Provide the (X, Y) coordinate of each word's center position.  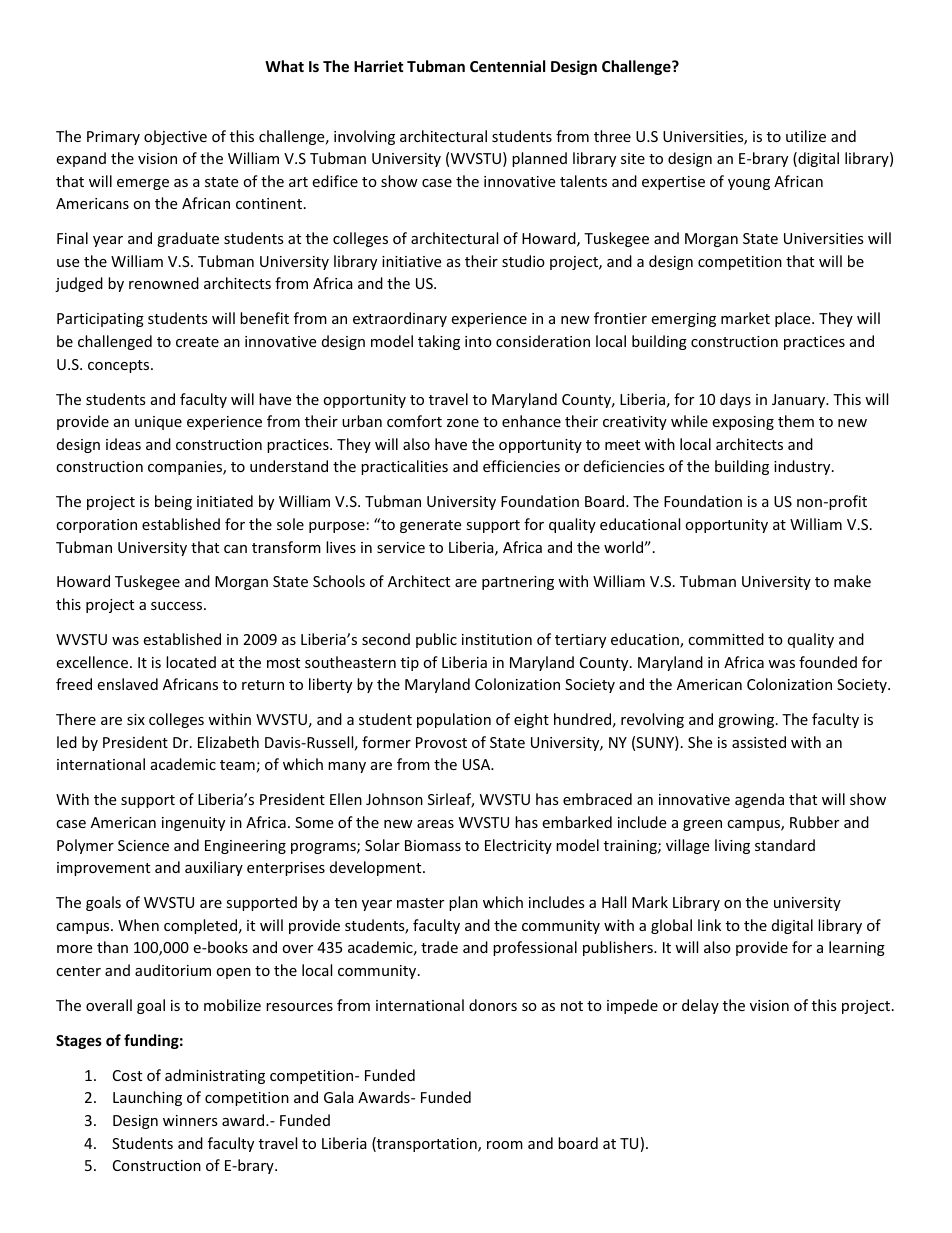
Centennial (507, 66)
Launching (147, 1098)
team (237, 765)
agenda (759, 800)
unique (158, 423)
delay (700, 1006)
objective (175, 137)
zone (463, 423)
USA (478, 764)
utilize (806, 136)
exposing (743, 423)
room (505, 1145)
